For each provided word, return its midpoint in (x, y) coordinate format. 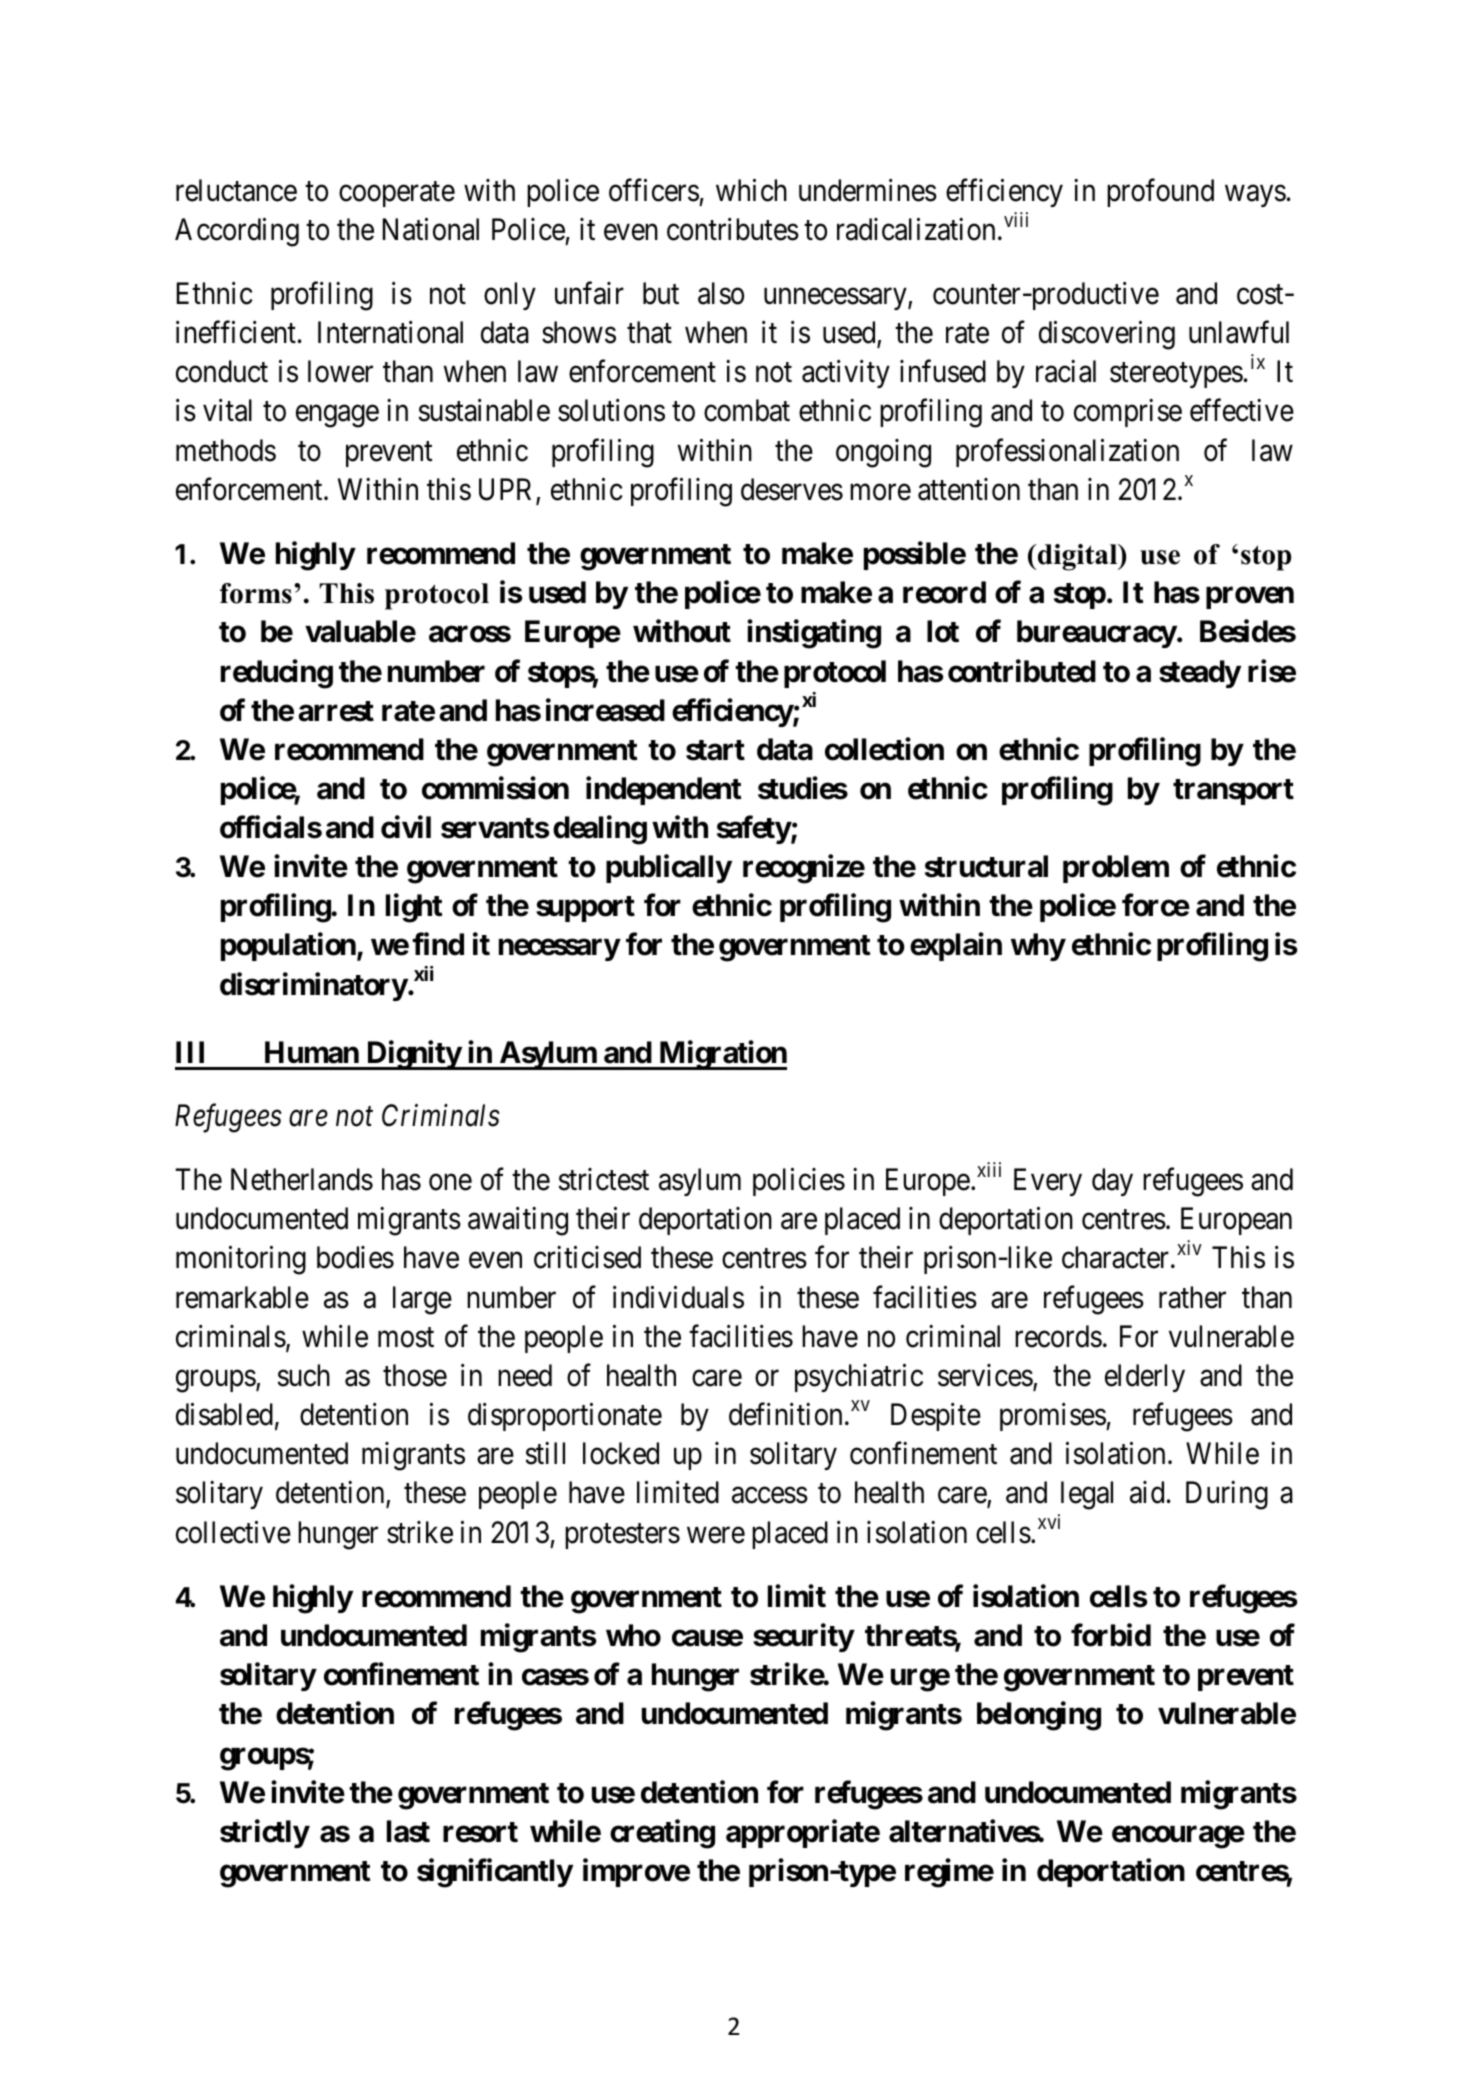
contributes (733, 229)
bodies (355, 1257)
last (408, 1831)
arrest (336, 711)
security (803, 1638)
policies (799, 1182)
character (1117, 1257)
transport (1233, 792)
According (237, 232)
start (715, 750)
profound (1160, 193)
